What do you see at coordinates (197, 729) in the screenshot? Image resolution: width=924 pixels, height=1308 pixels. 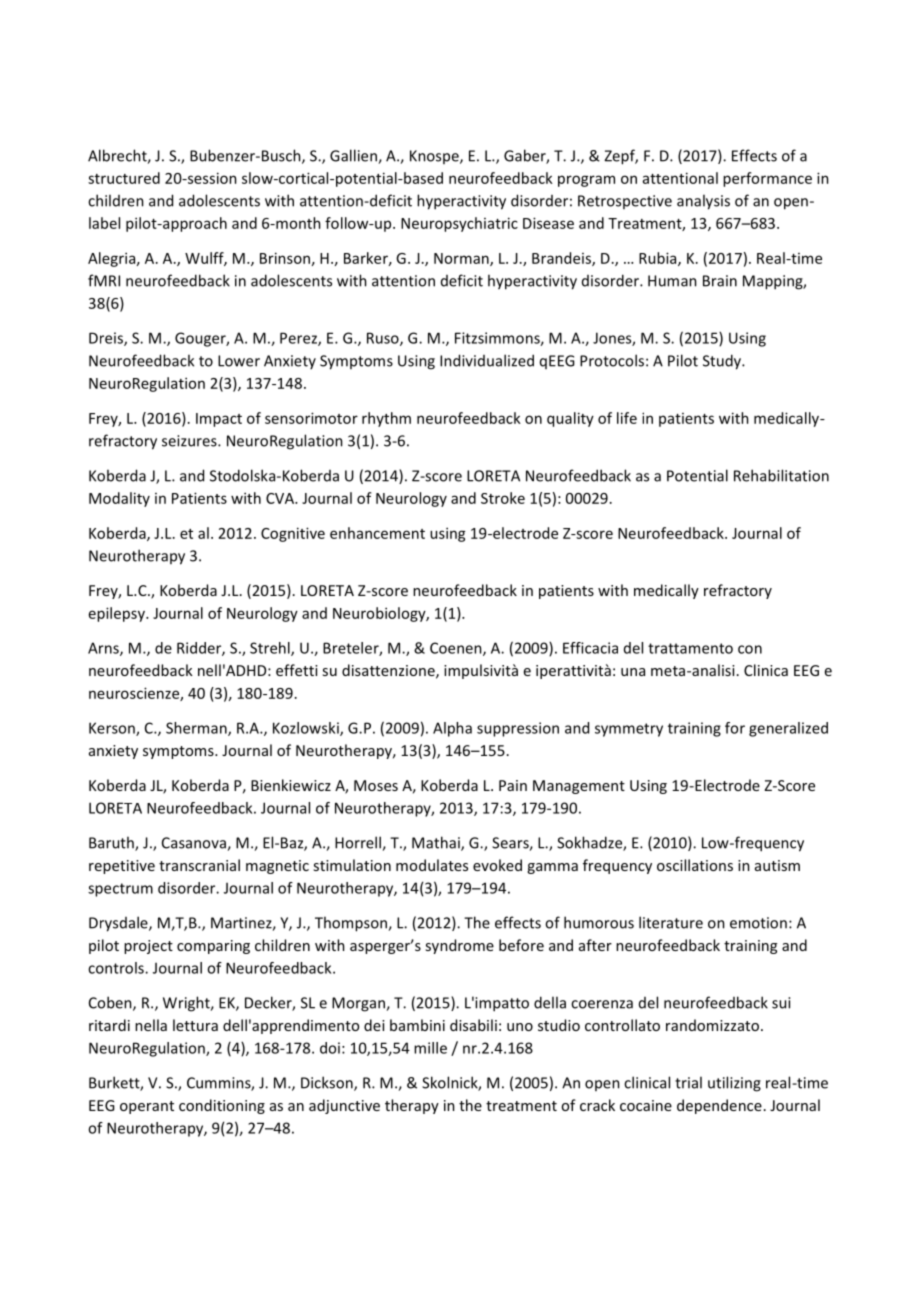 I see `Sherman` at bounding box center [197, 729].
